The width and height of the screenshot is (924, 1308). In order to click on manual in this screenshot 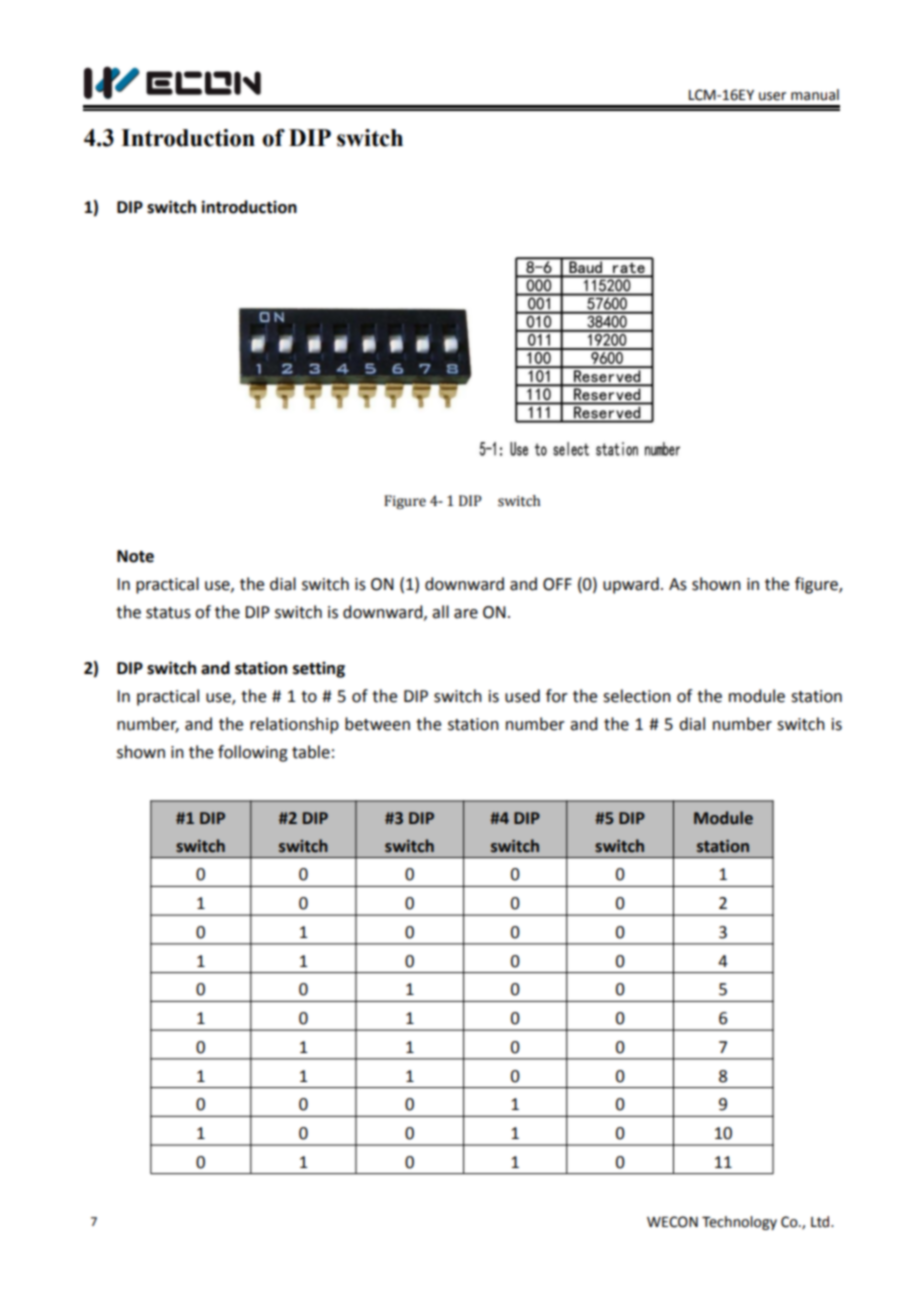, I will do `click(815, 95)`.
